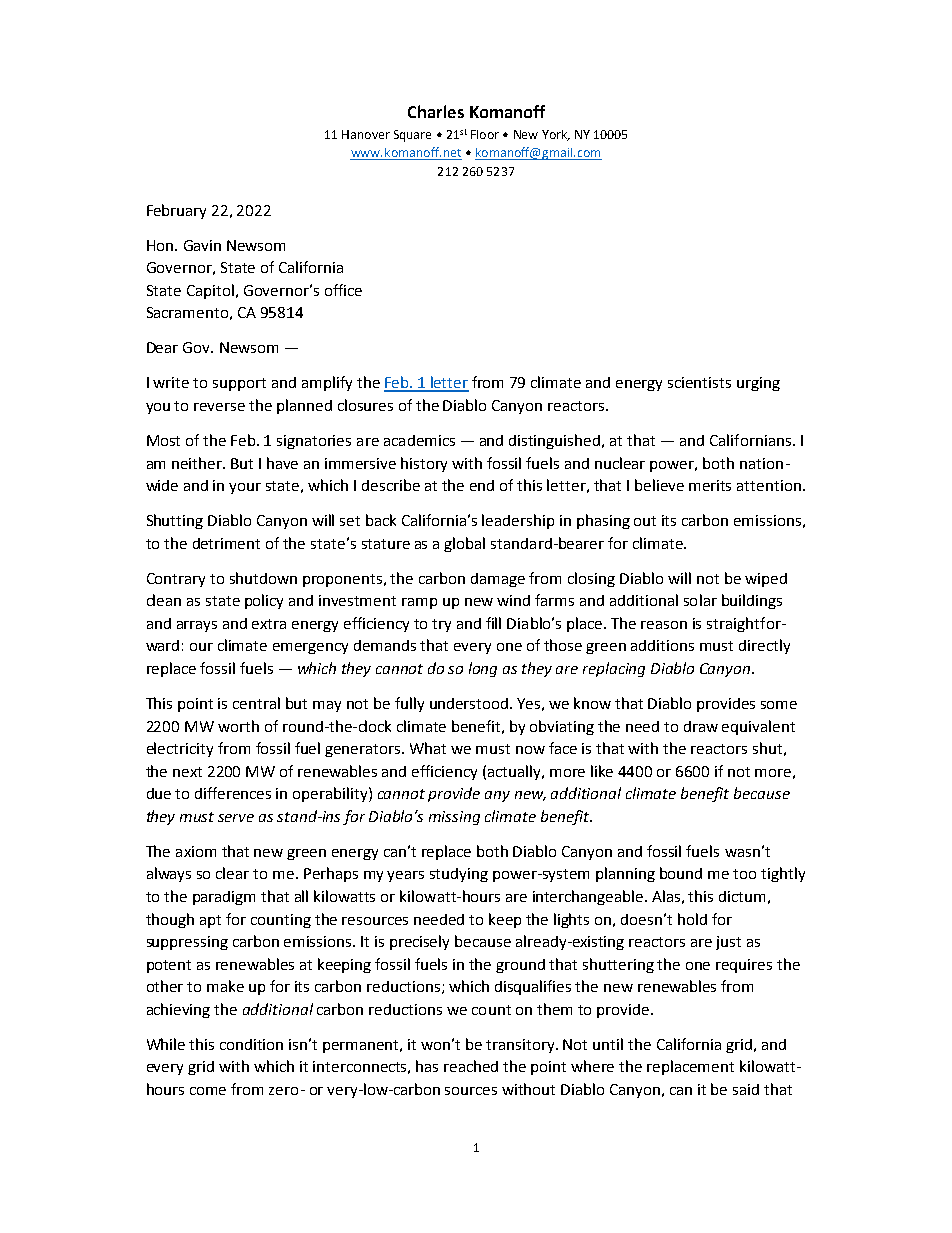  I want to click on fill, so click(493, 623).
